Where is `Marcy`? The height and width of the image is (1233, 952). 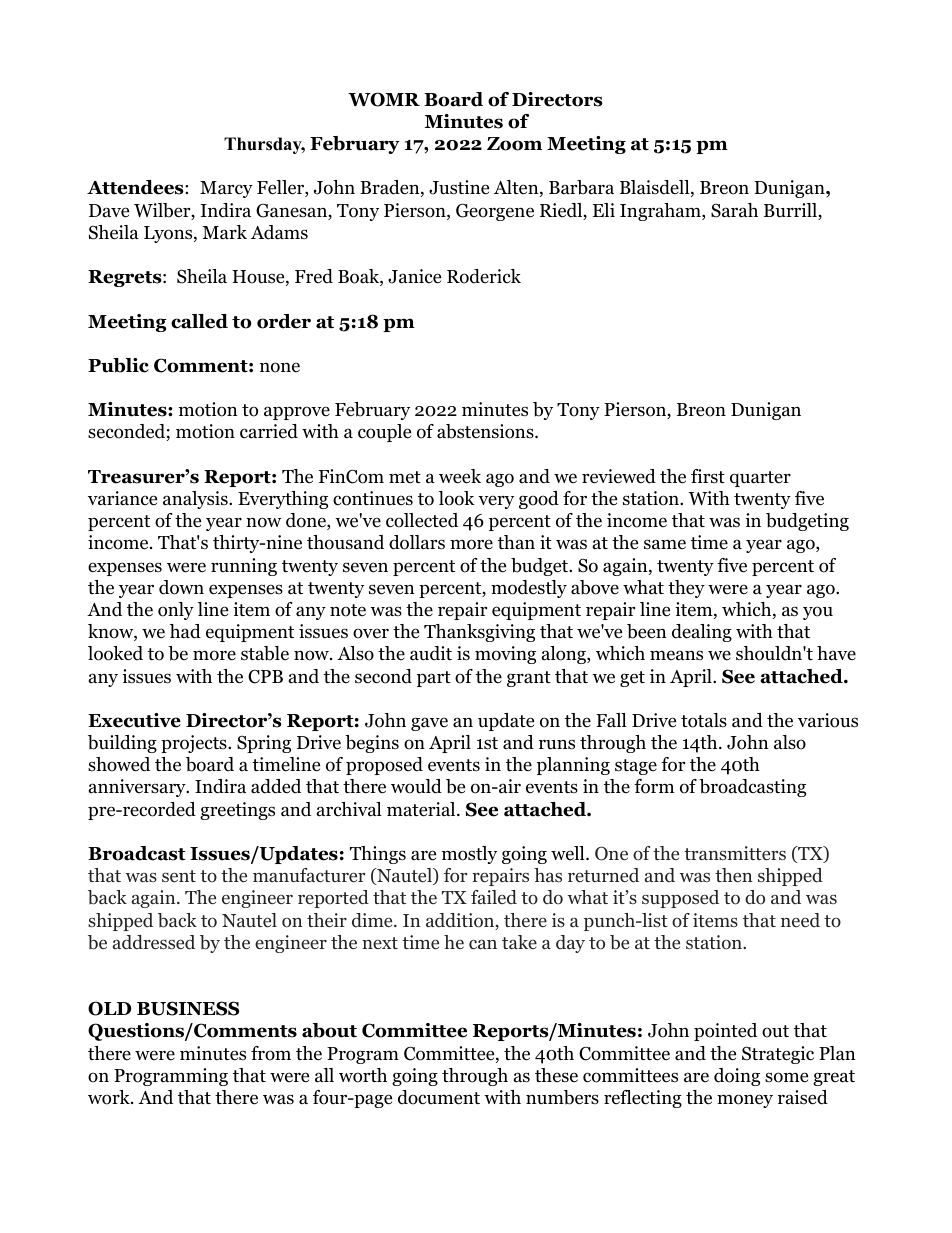
Marcy is located at coordinates (226, 189).
